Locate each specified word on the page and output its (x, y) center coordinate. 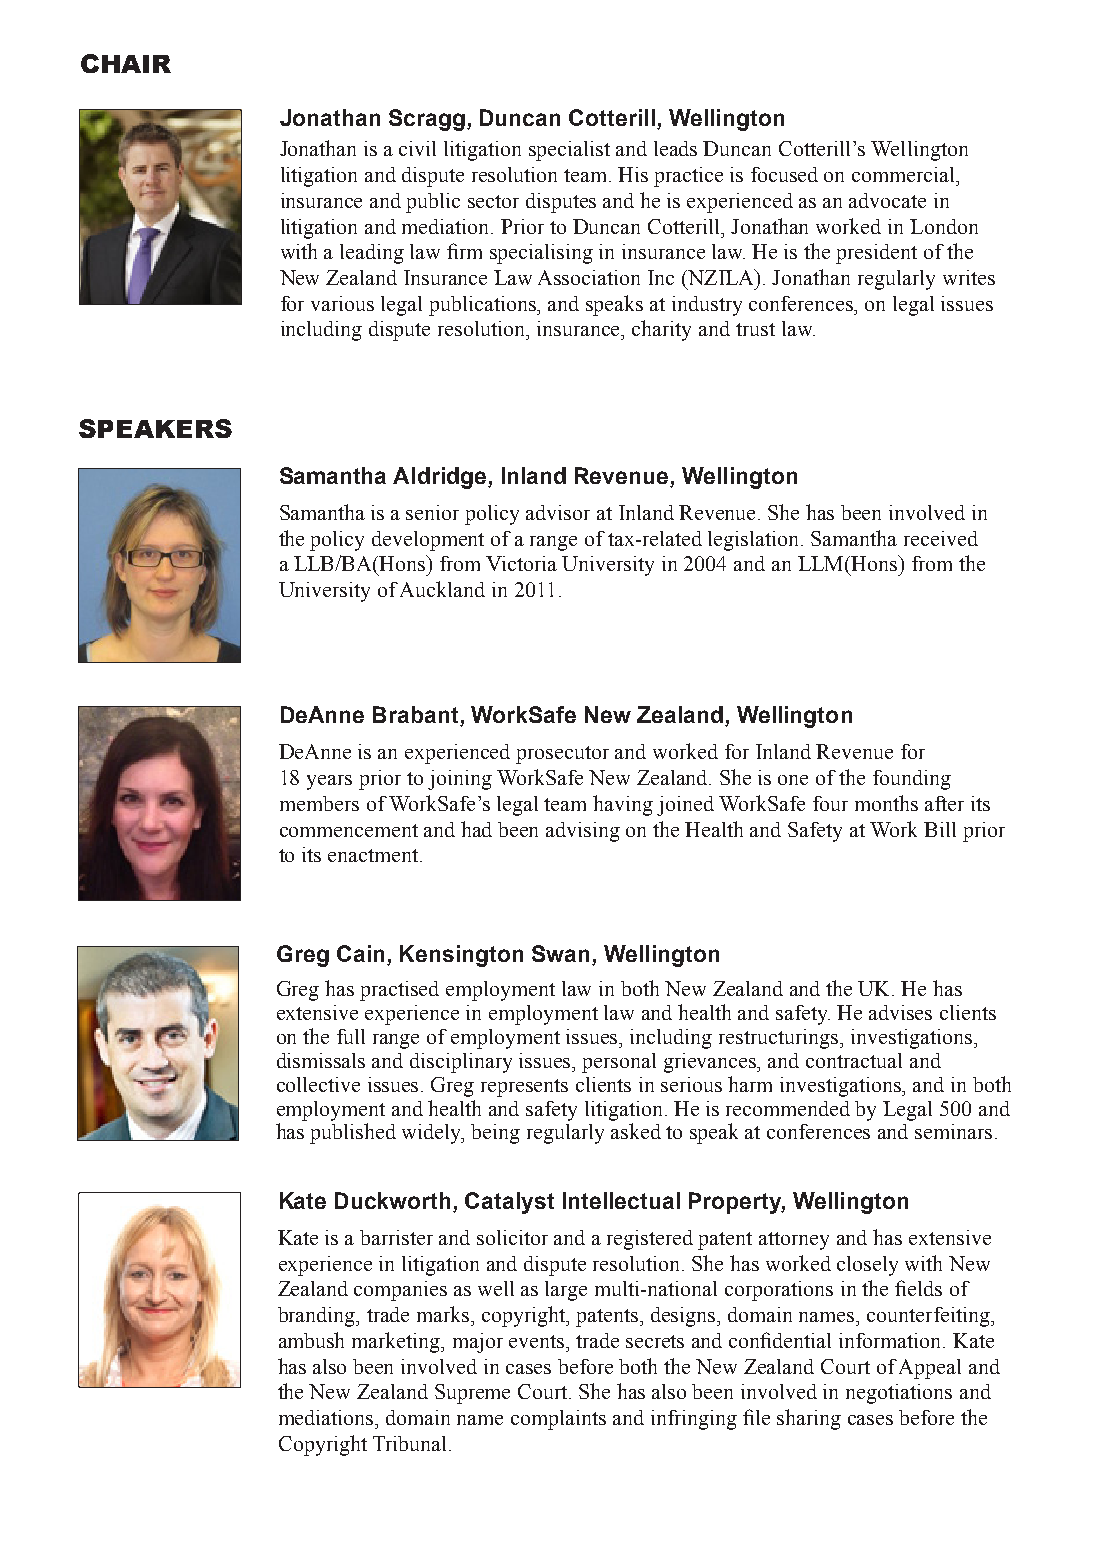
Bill (940, 829)
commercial (905, 174)
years (329, 782)
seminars (953, 1131)
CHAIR (126, 63)
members (319, 803)
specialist (569, 151)
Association (589, 277)
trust (755, 329)
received (941, 538)
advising (583, 832)
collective (318, 1084)
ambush (311, 1340)
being (495, 1134)
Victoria (521, 563)
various (342, 303)
